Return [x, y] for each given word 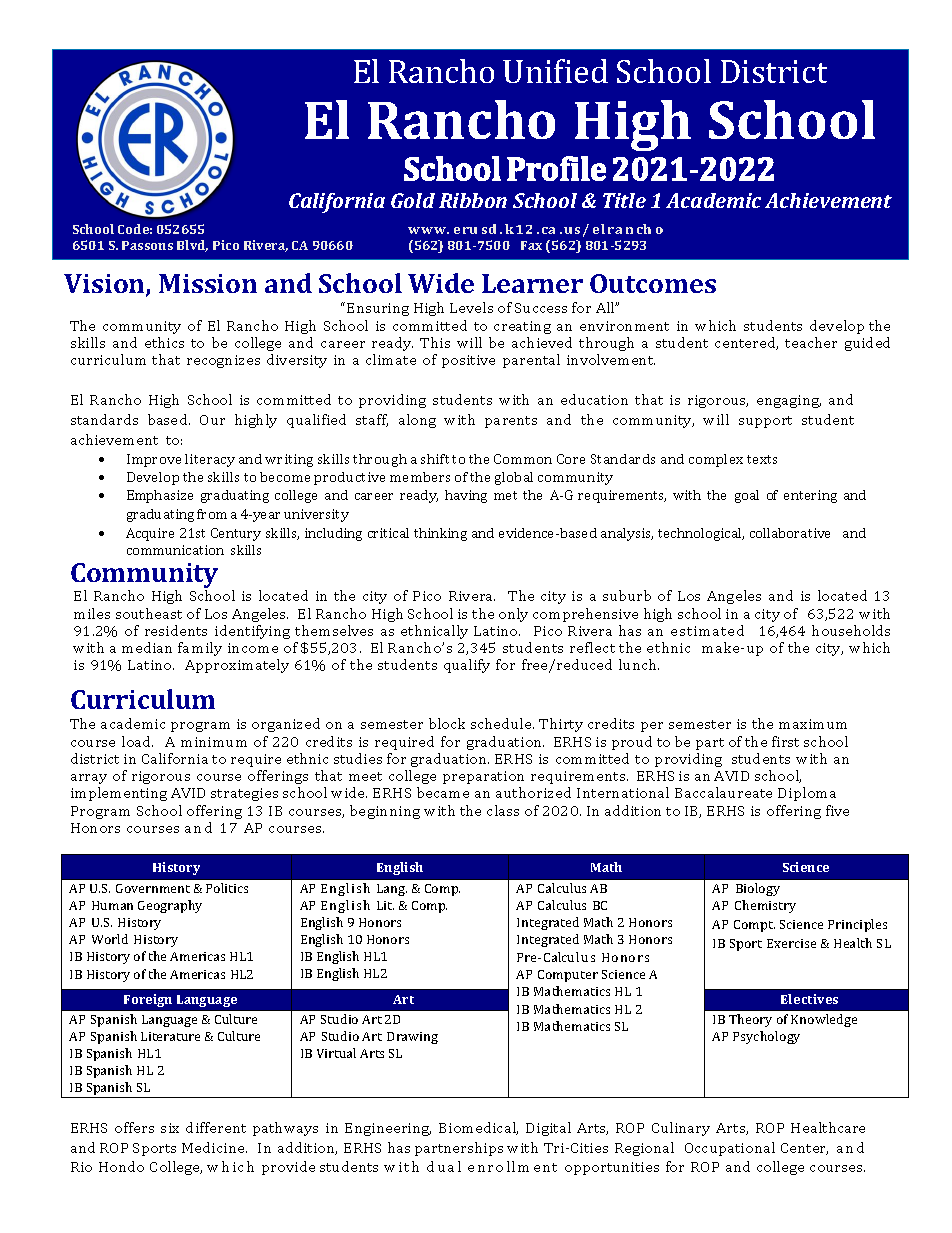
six [170, 1128]
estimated [707, 630]
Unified [555, 71]
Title [624, 200]
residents [176, 630]
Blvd [192, 246]
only [513, 615]
